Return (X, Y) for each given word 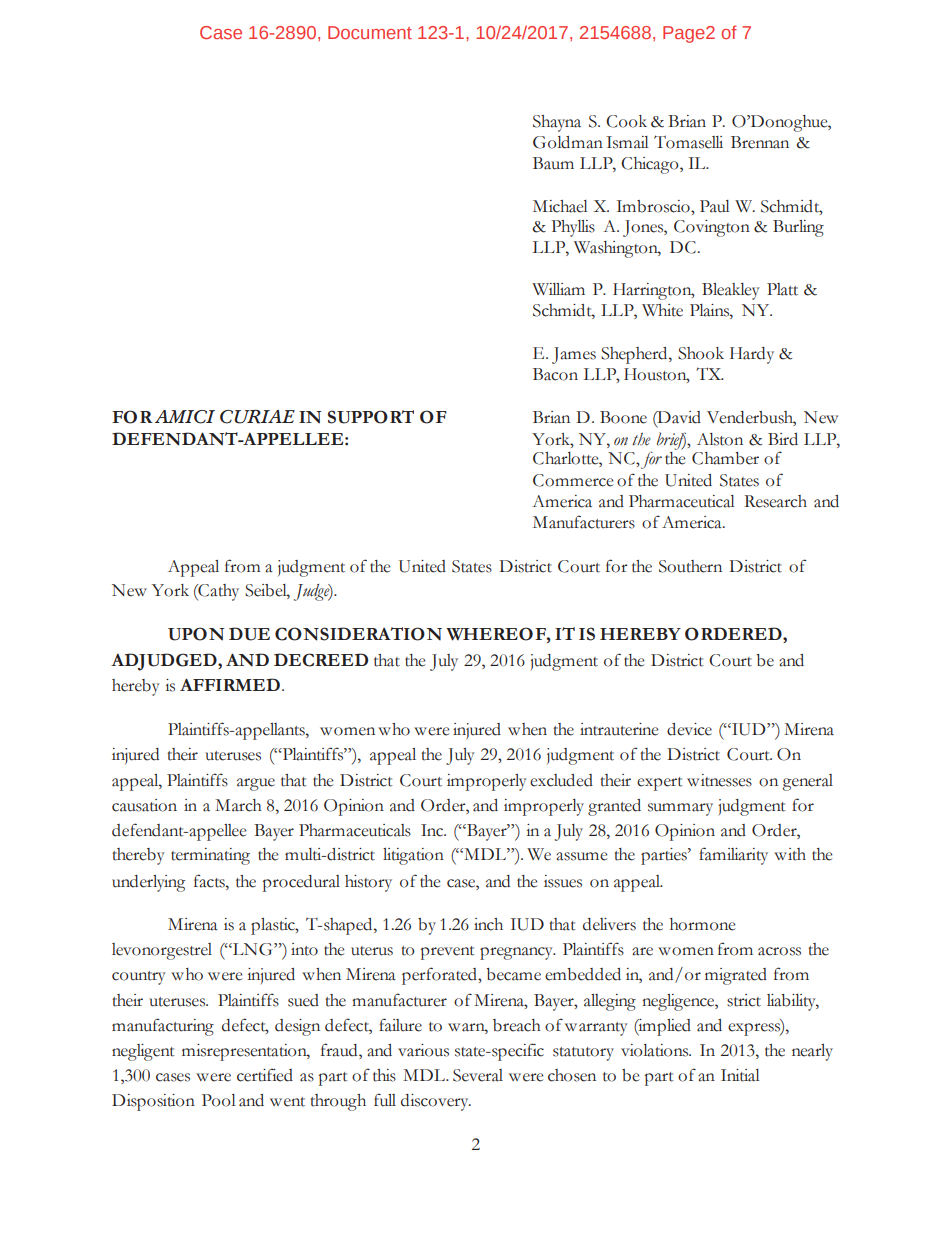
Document (370, 32)
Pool (219, 1100)
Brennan (760, 142)
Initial (740, 1075)
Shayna (557, 123)
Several (478, 1075)
